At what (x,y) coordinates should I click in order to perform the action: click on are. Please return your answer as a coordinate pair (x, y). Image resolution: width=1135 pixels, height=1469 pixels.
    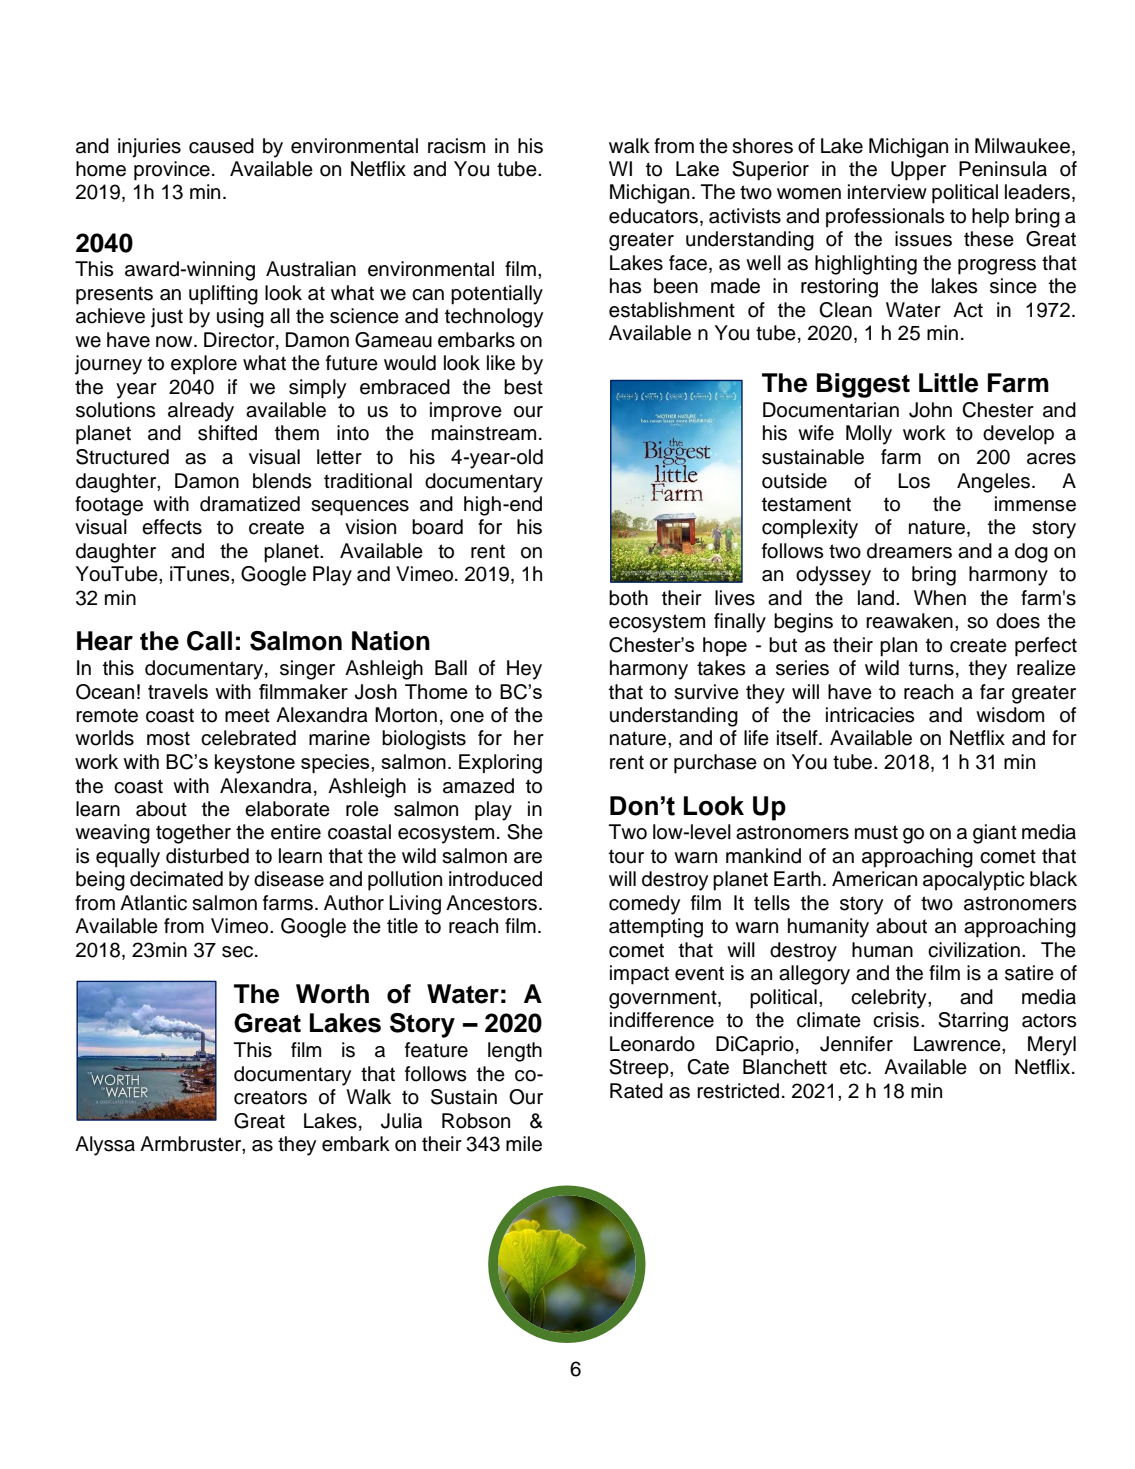
    Looking at the image, I should click on (528, 858).
